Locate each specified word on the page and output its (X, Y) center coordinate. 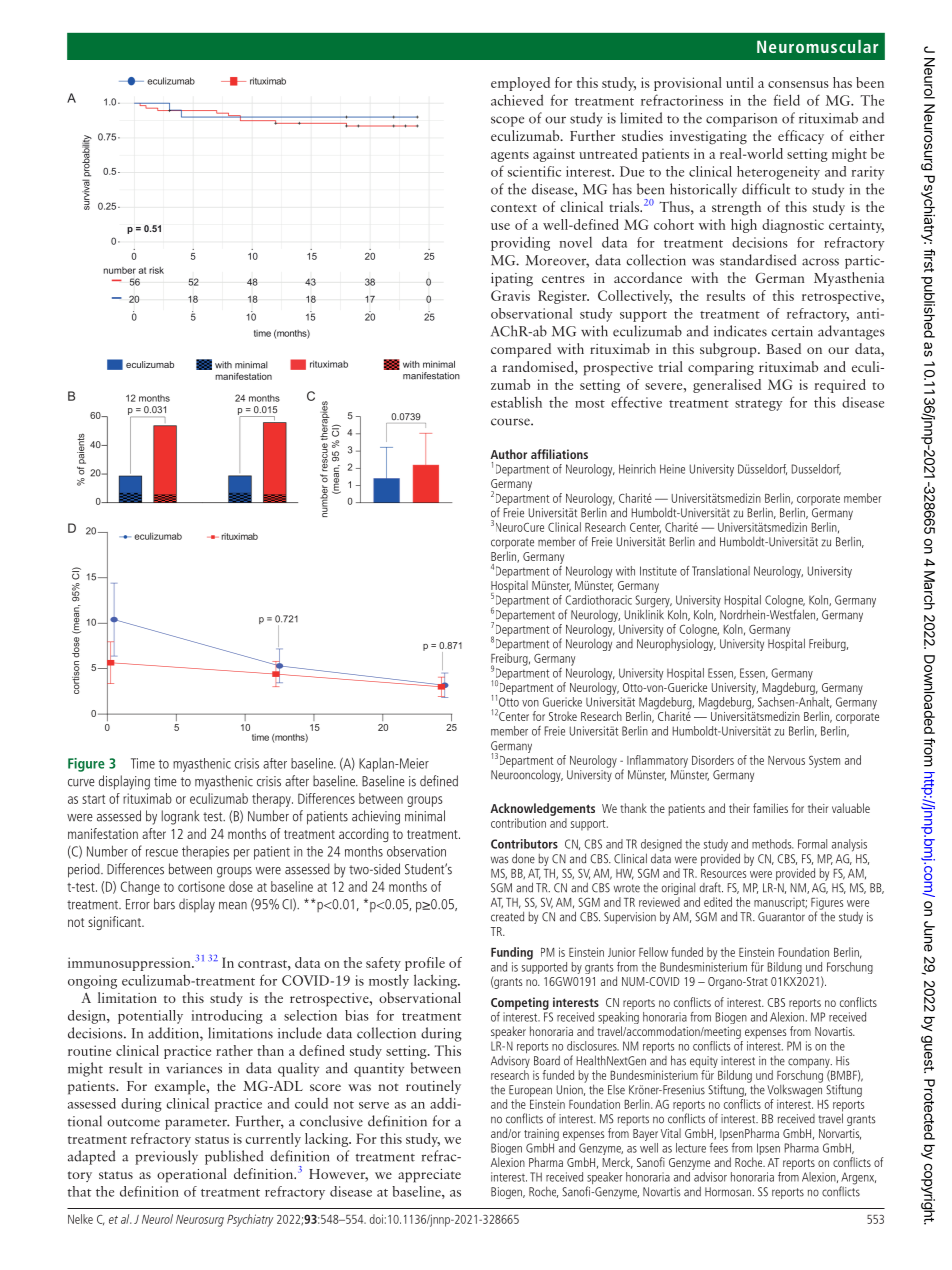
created (507, 916)
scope (507, 121)
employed (520, 84)
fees (719, 1146)
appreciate (429, 1176)
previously (166, 1157)
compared (521, 350)
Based (784, 348)
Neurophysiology (676, 643)
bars (164, 904)
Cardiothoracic (599, 600)
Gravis (510, 295)
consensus (798, 84)
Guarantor (781, 917)
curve (81, 783)
